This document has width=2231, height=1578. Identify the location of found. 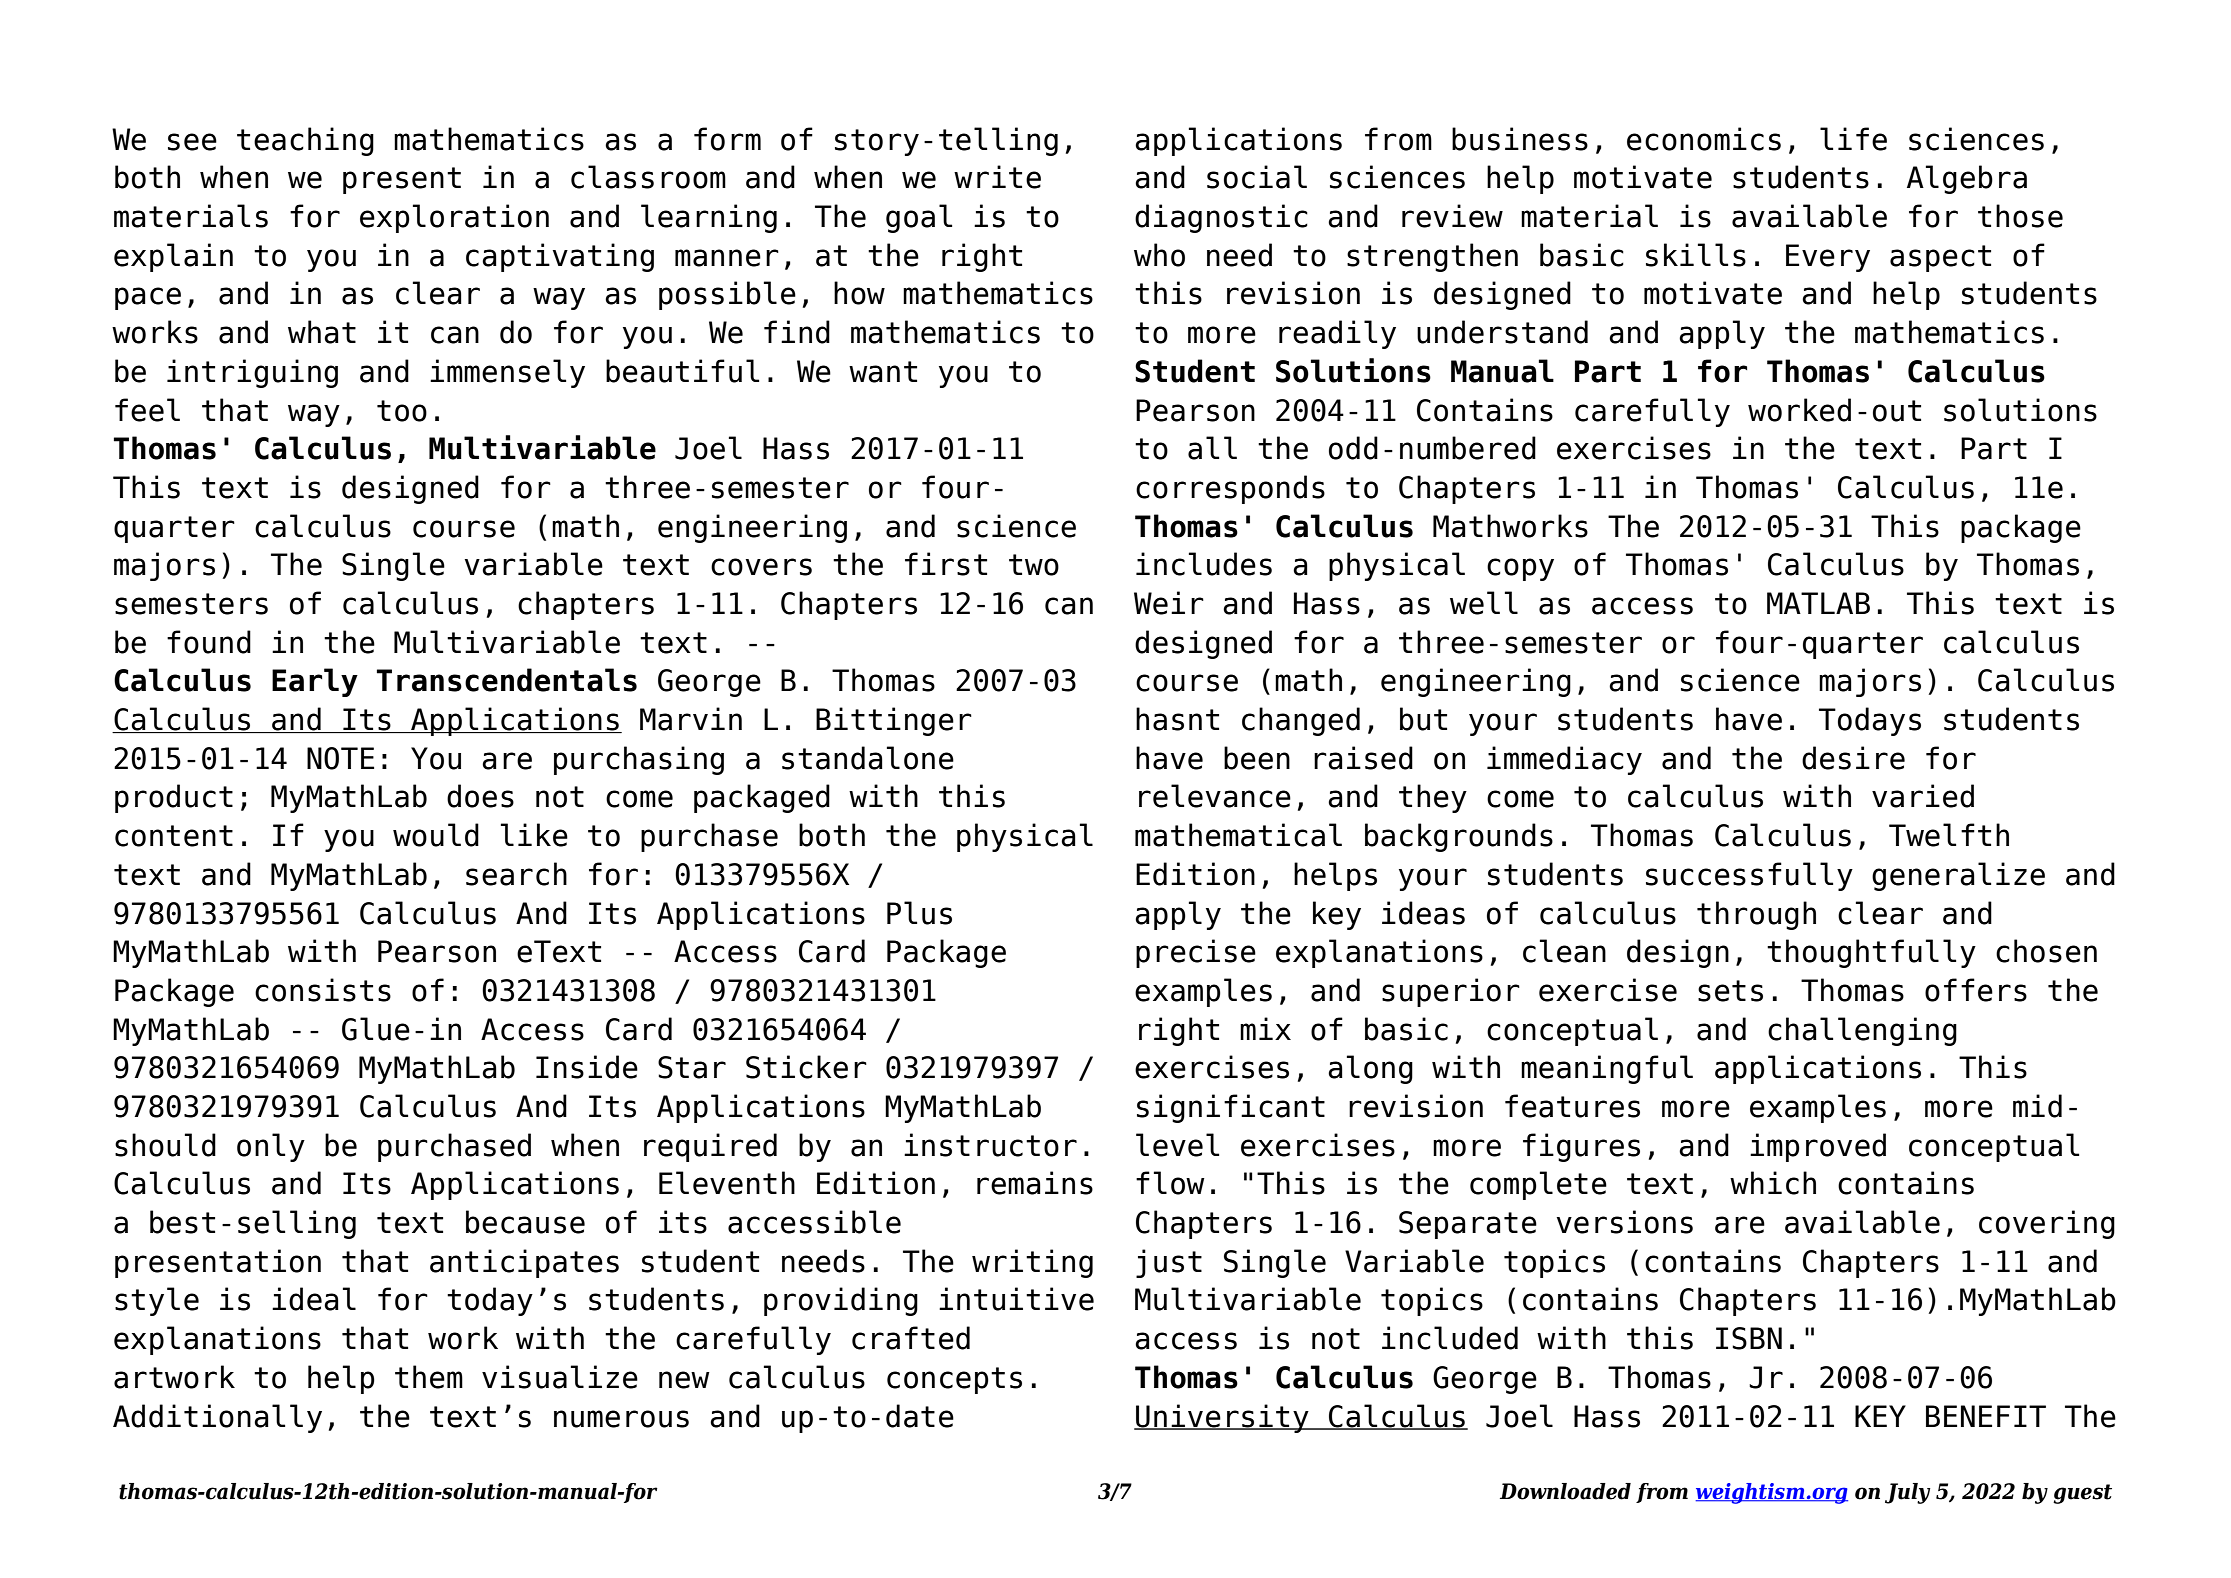
(209, 642).
